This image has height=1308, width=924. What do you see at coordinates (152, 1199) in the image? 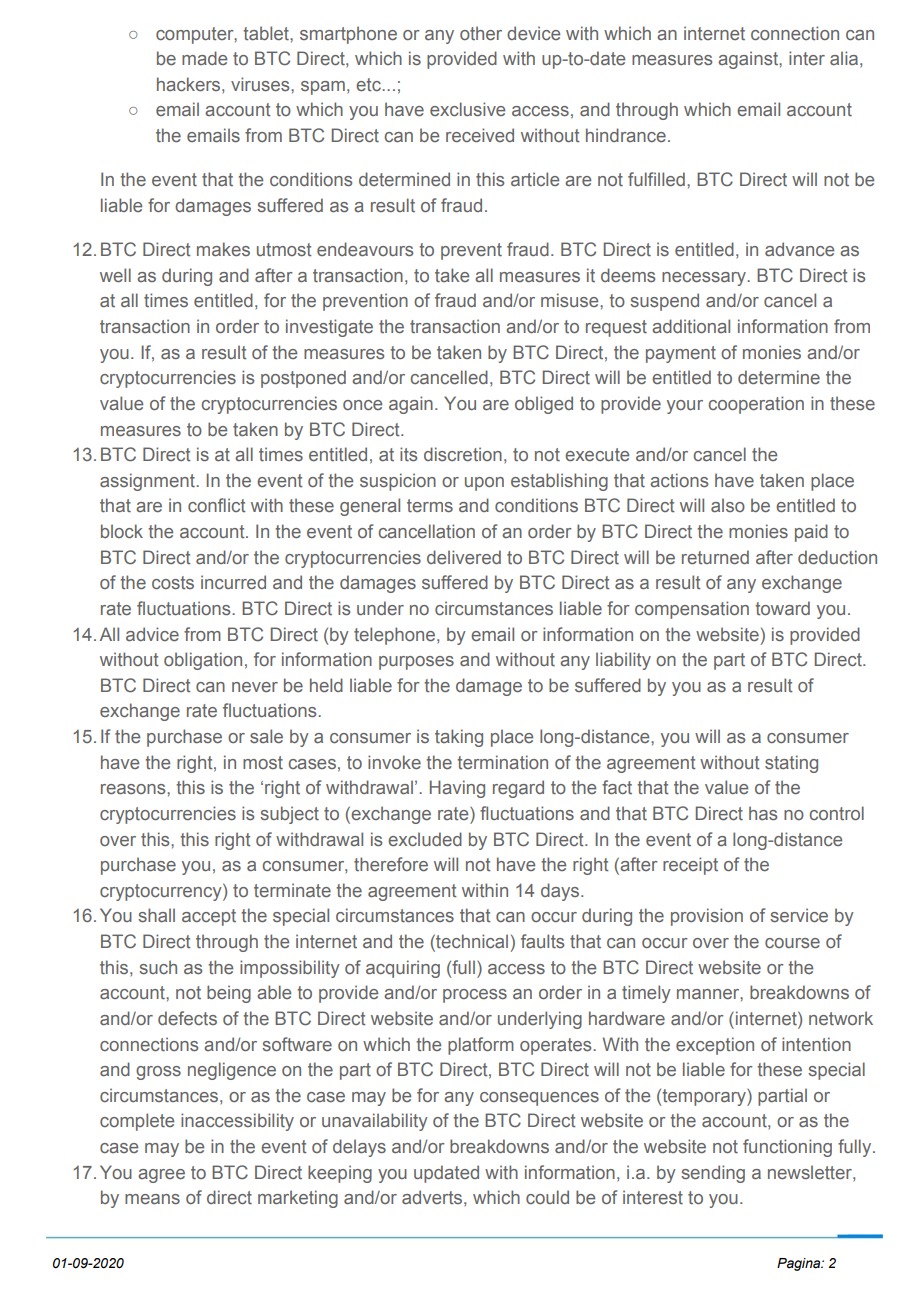
I see `means` at bounding box center [152, 1199].
